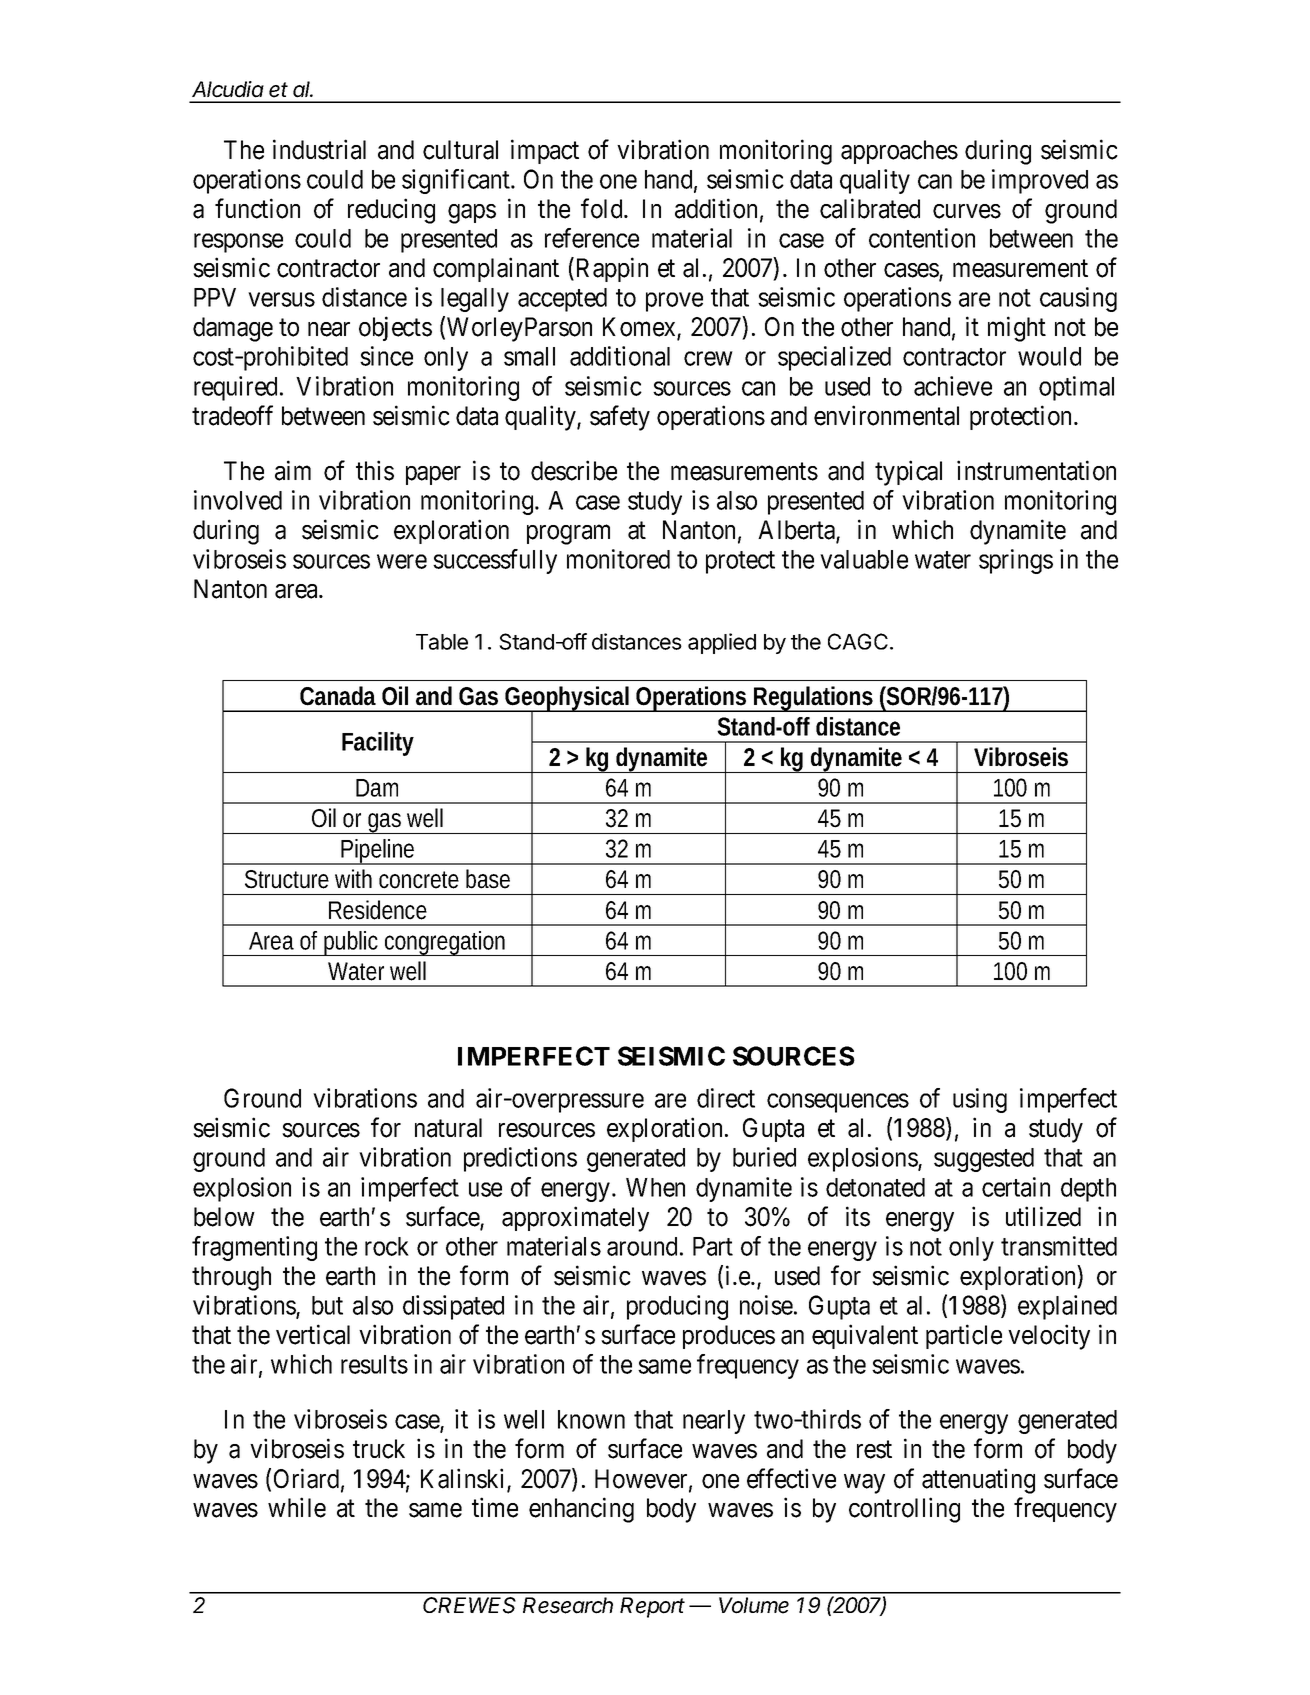 The width and height of the image is (1310, 1695). What do you see at coordinates (603, 208) in the image?
I see `fold` at bounding box center [603, 208].
